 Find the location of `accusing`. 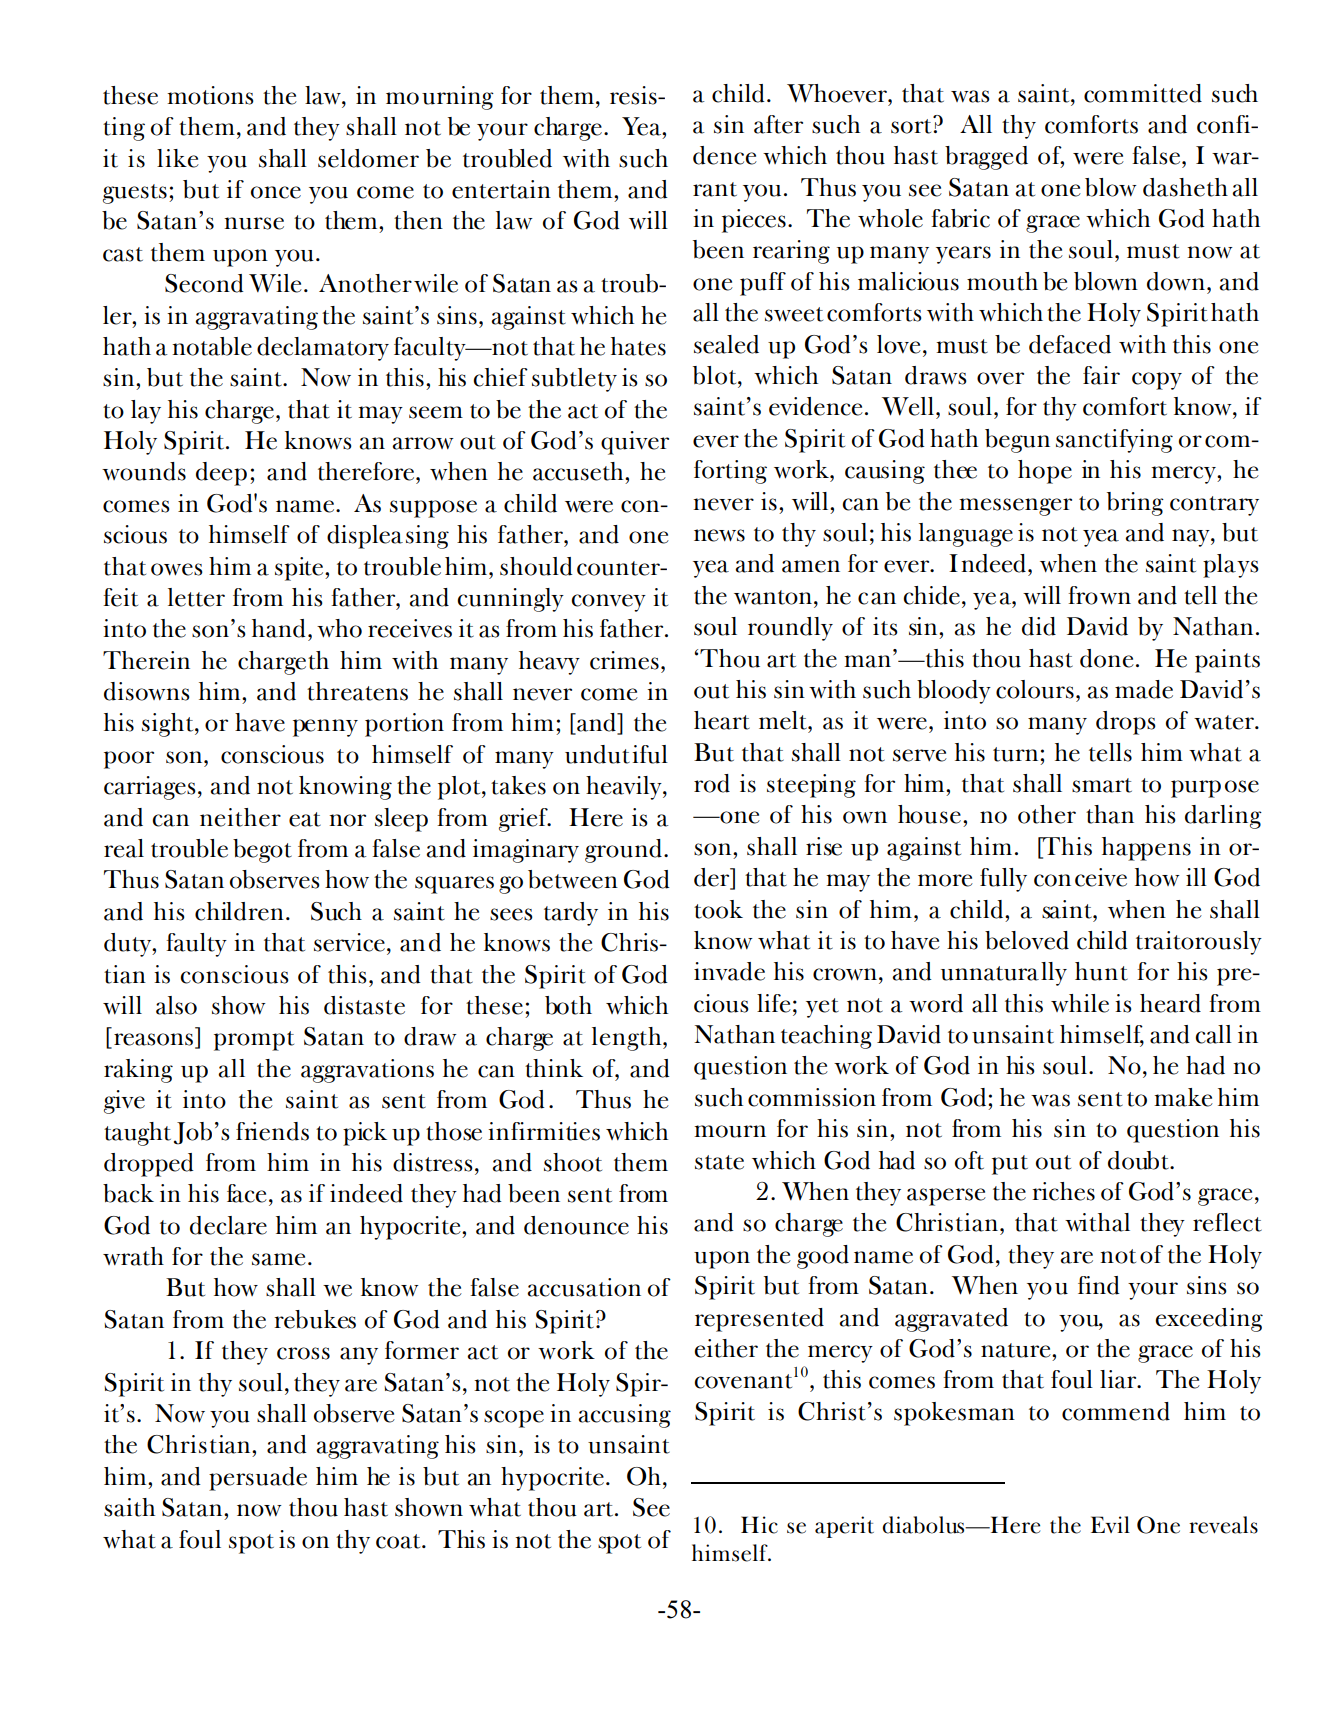

accusing is located at coordinates (624, 1416).
